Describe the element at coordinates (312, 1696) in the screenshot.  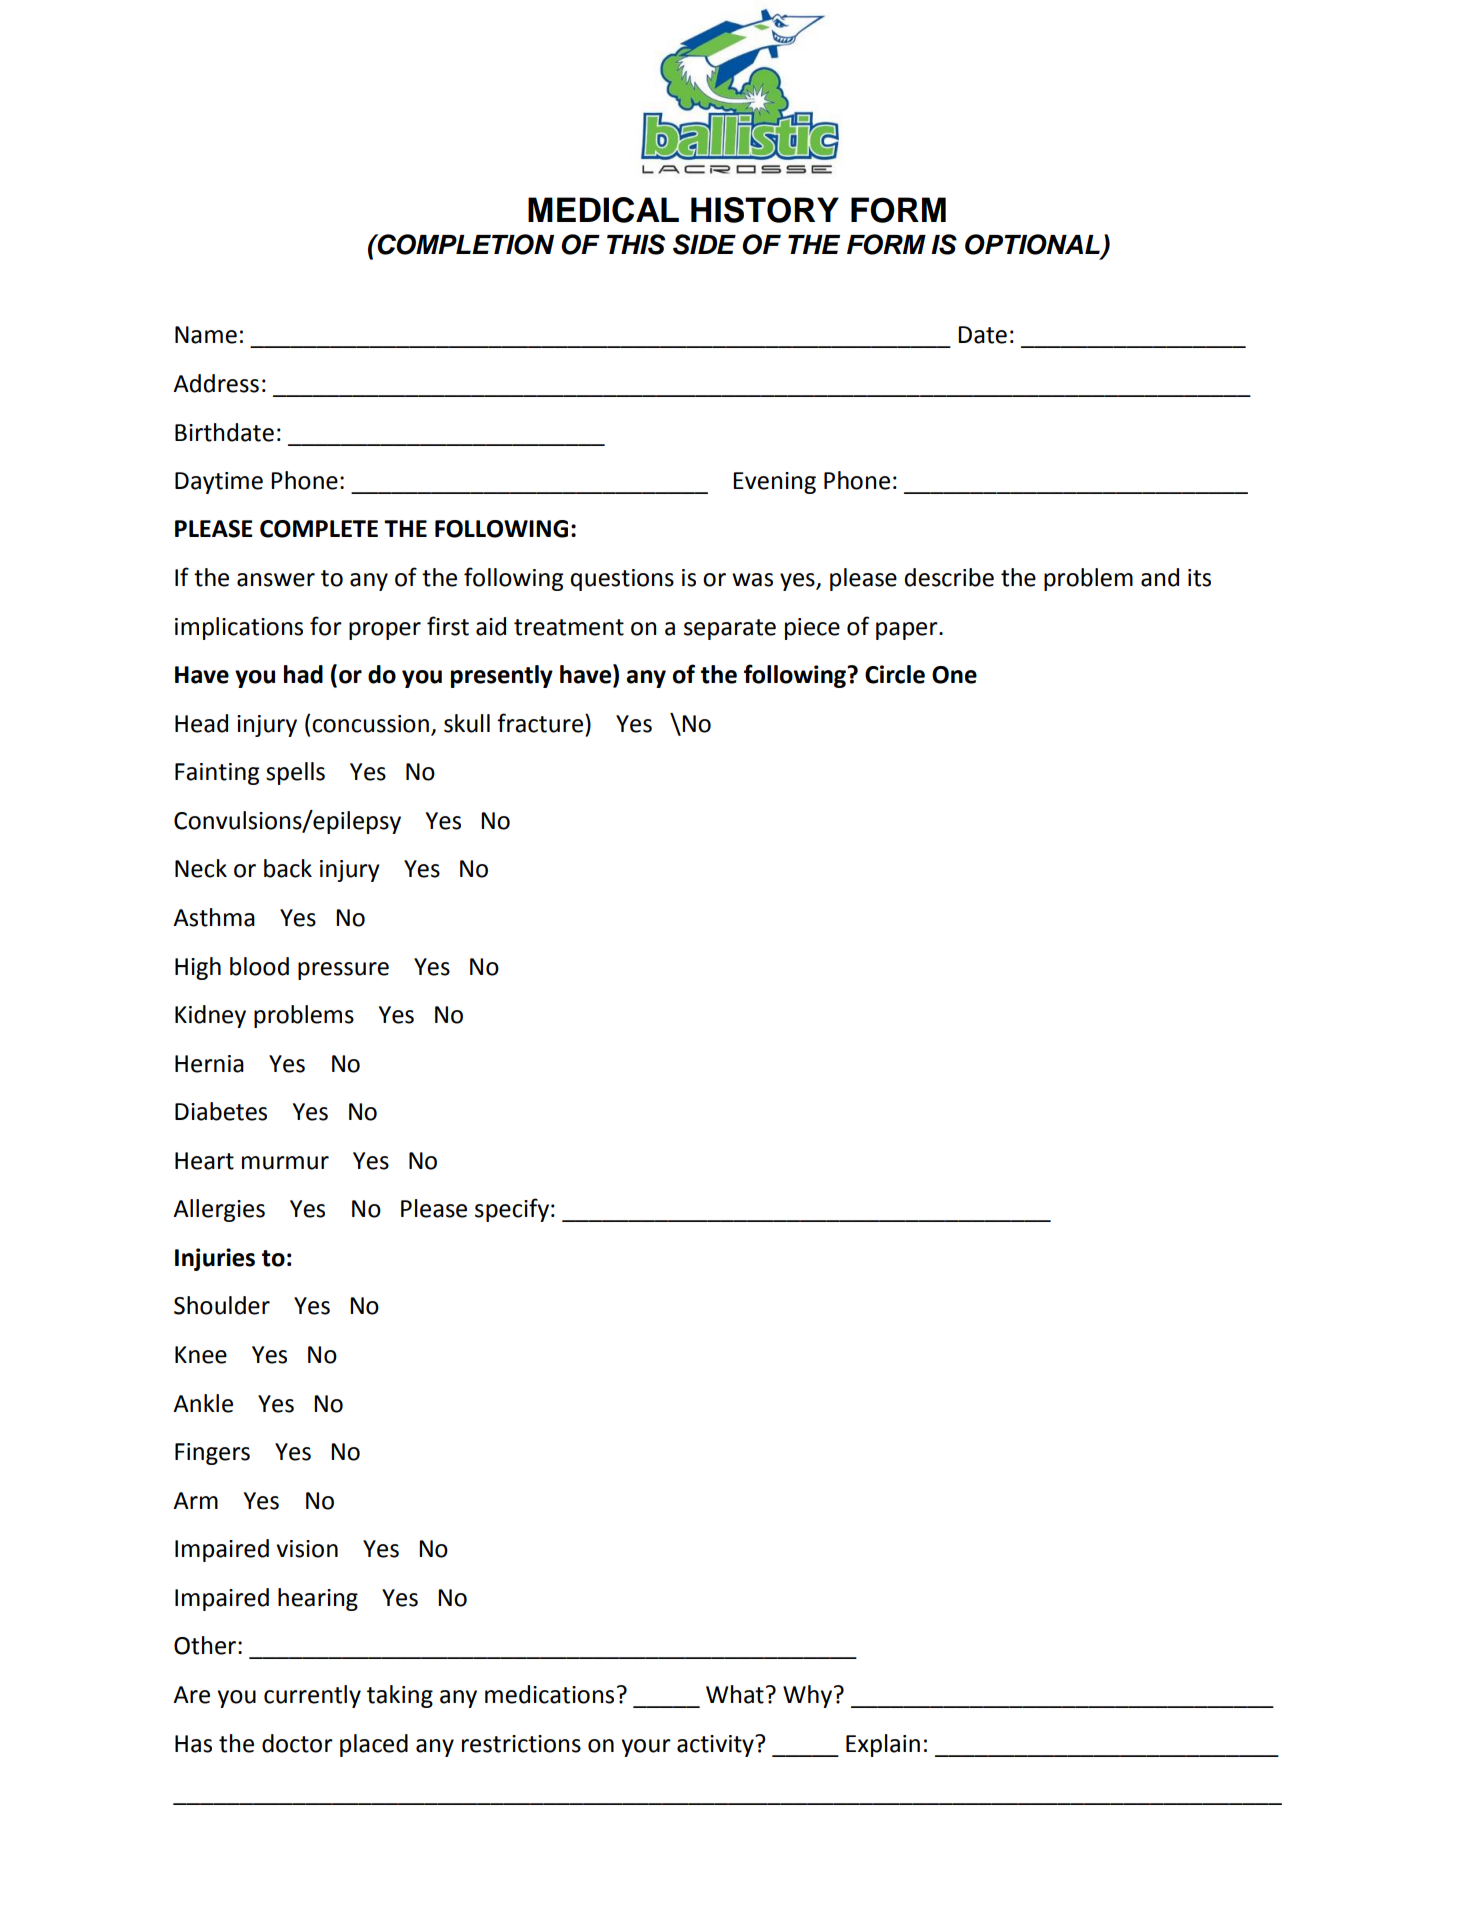
I see `currently` at that location.
